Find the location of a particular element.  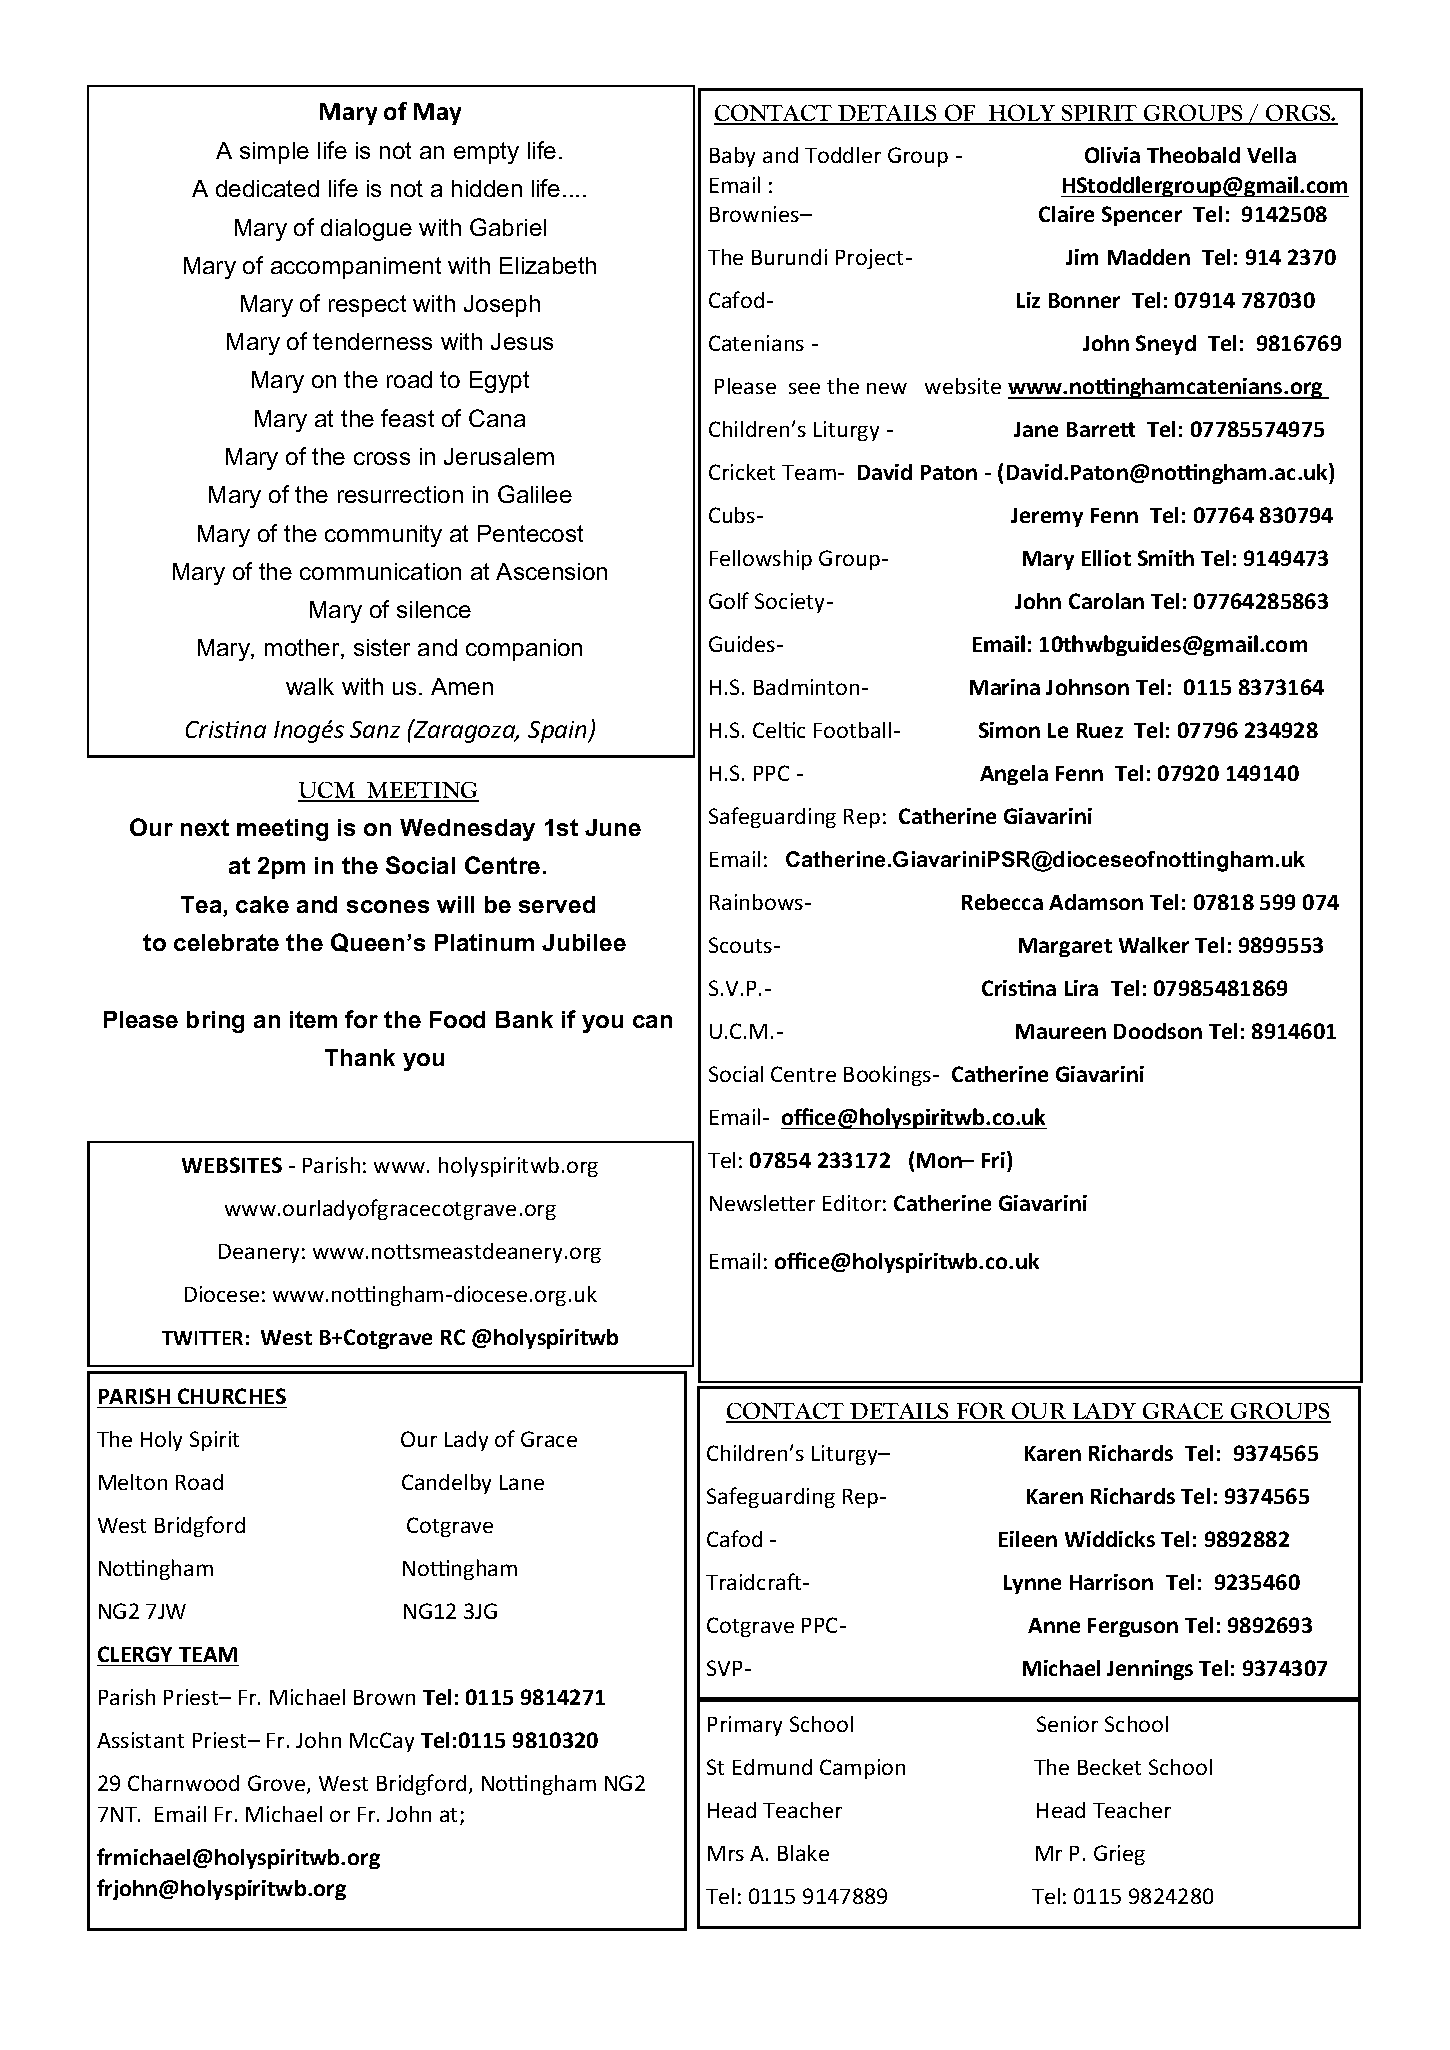

Lira is located at coordinates (1081, 988).
